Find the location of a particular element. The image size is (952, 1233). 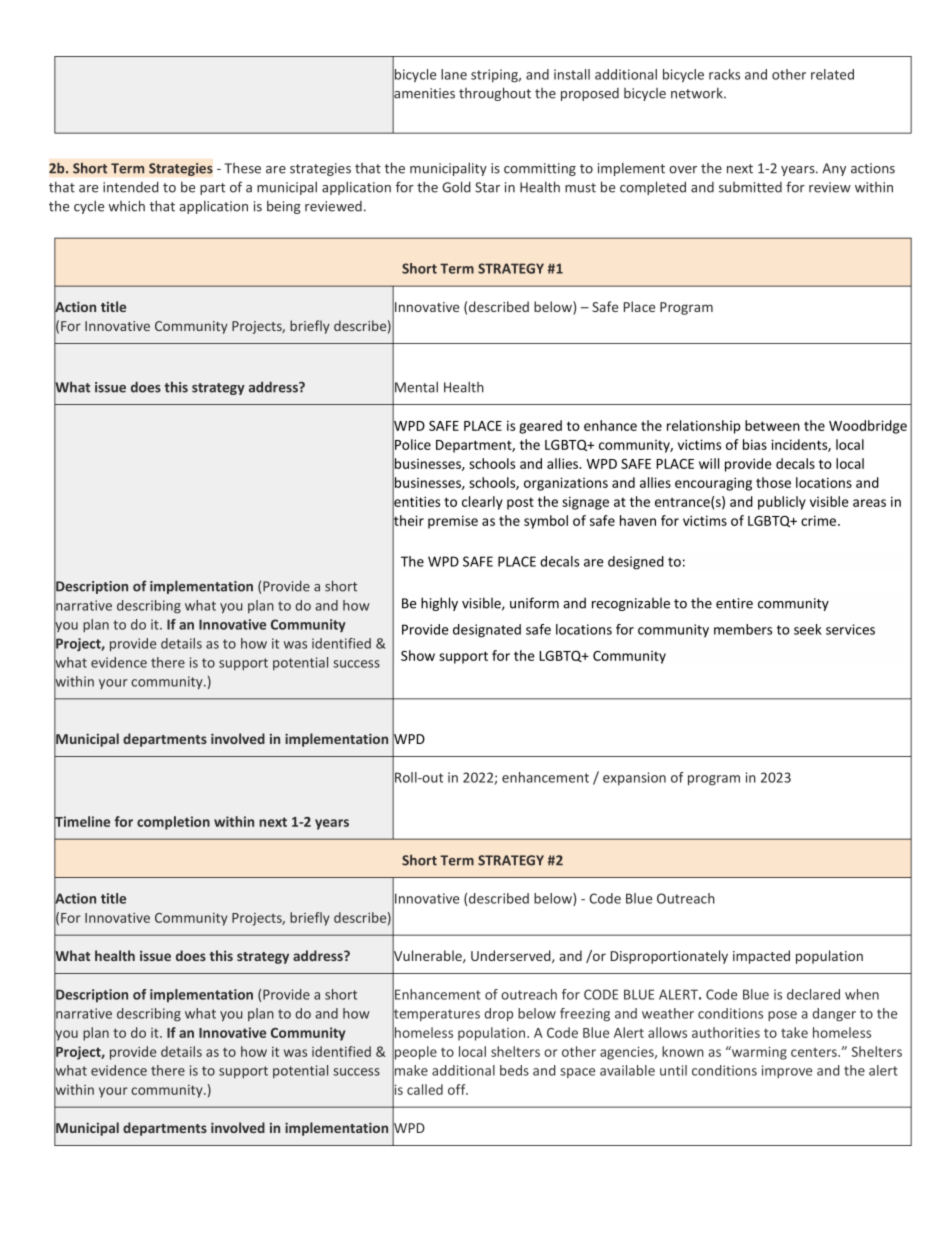

uniform is located at coordinates (534, 603).
